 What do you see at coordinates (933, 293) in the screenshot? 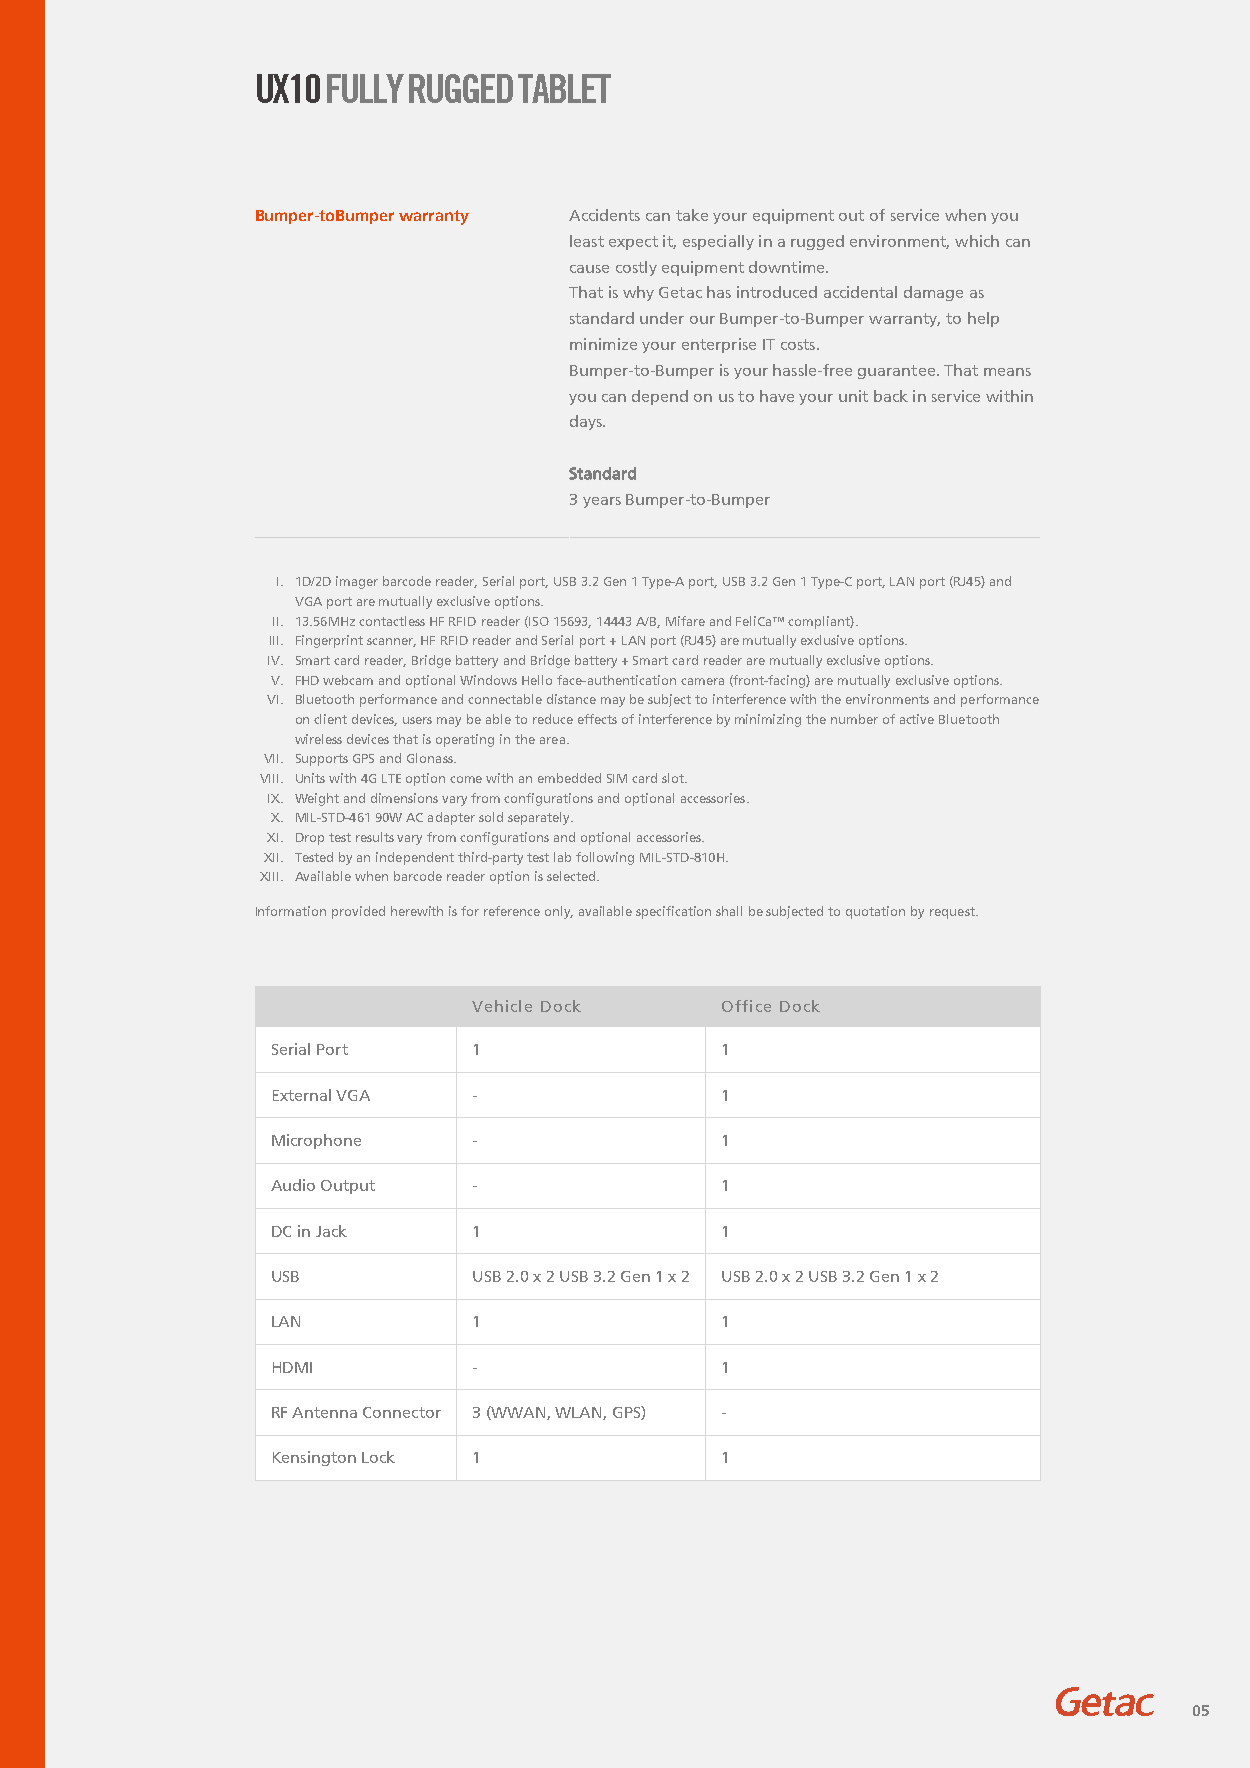
I see `damage` at bounding box center [933, 293].
